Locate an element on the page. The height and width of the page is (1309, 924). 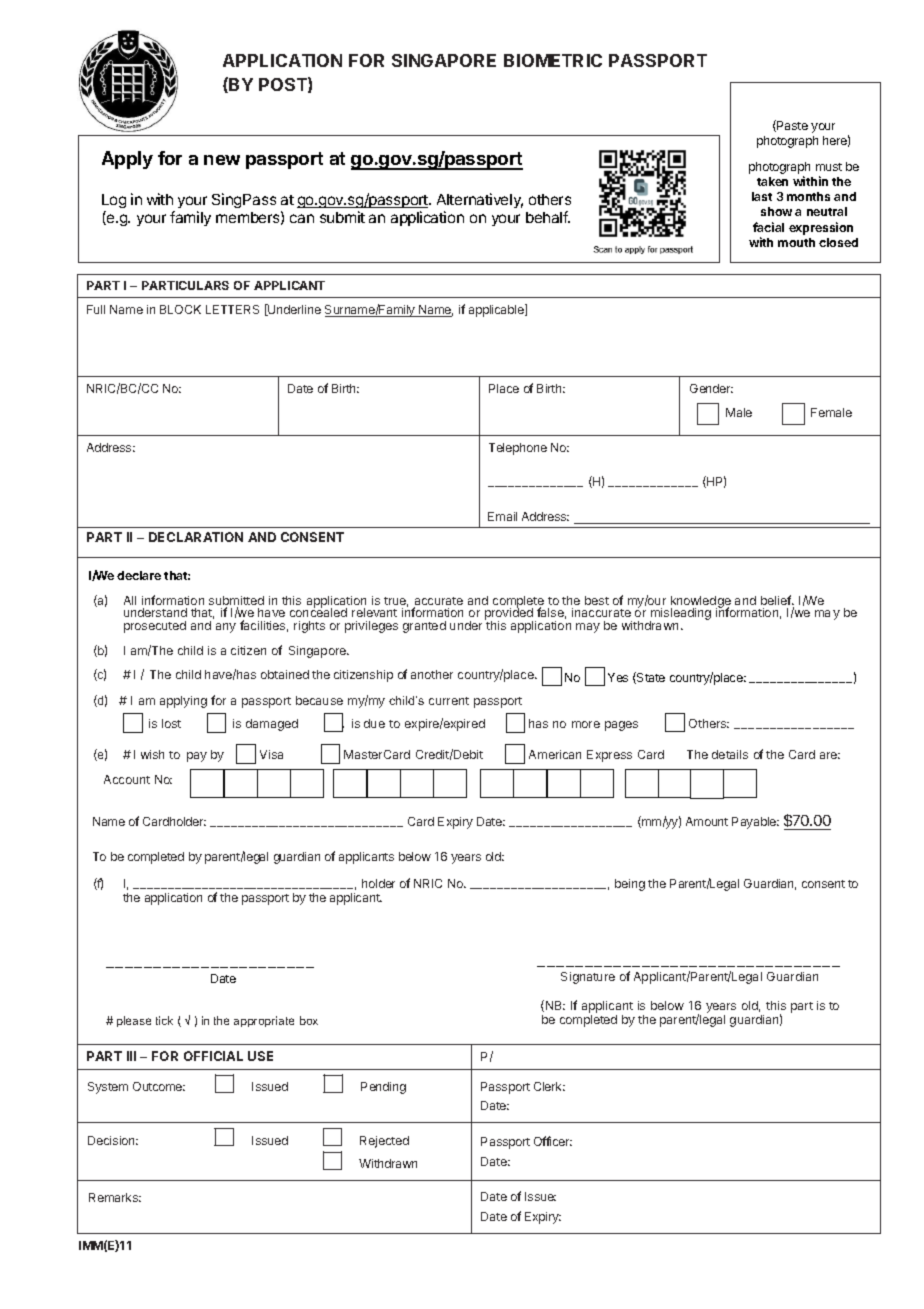
new is located at coordinates (222, 160).
